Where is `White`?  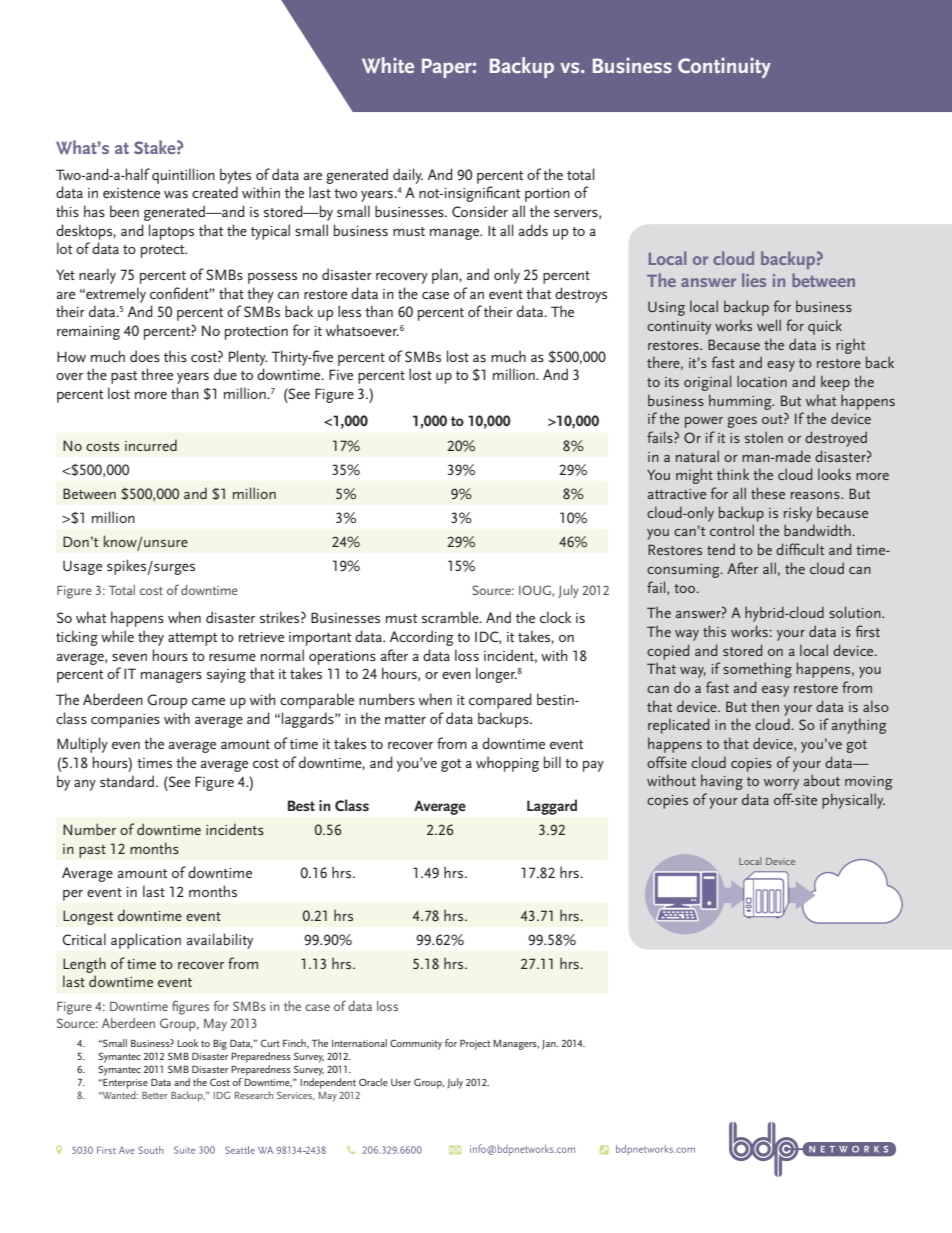
White is located at coordinates (388, 65).
